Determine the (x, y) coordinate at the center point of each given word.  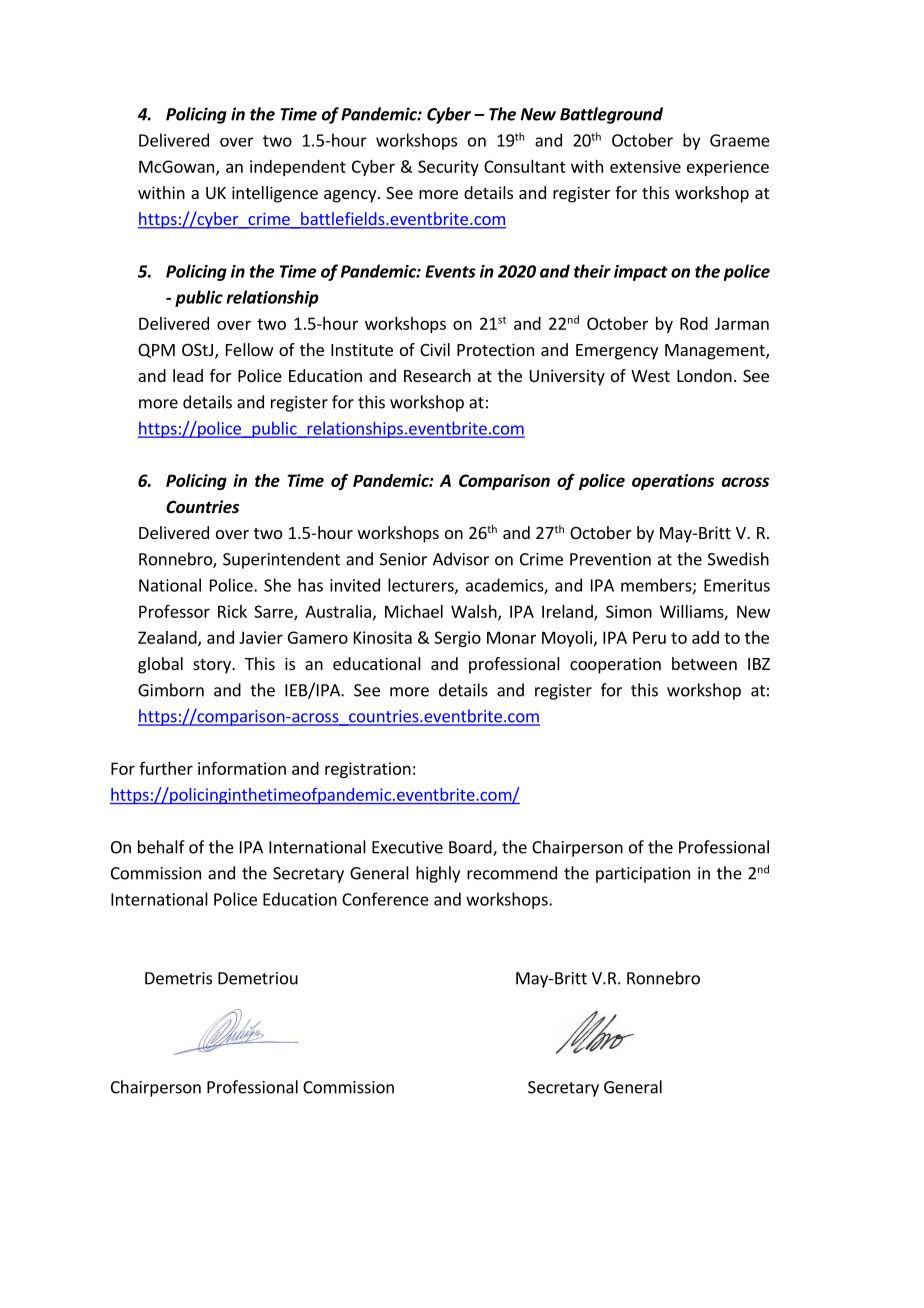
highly (438, 874)
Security (448, 168)
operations (673, 482)
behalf (161, 847)
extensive (645, 166)
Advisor (461, 559)
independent (298, 168)
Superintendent (281, 560)
